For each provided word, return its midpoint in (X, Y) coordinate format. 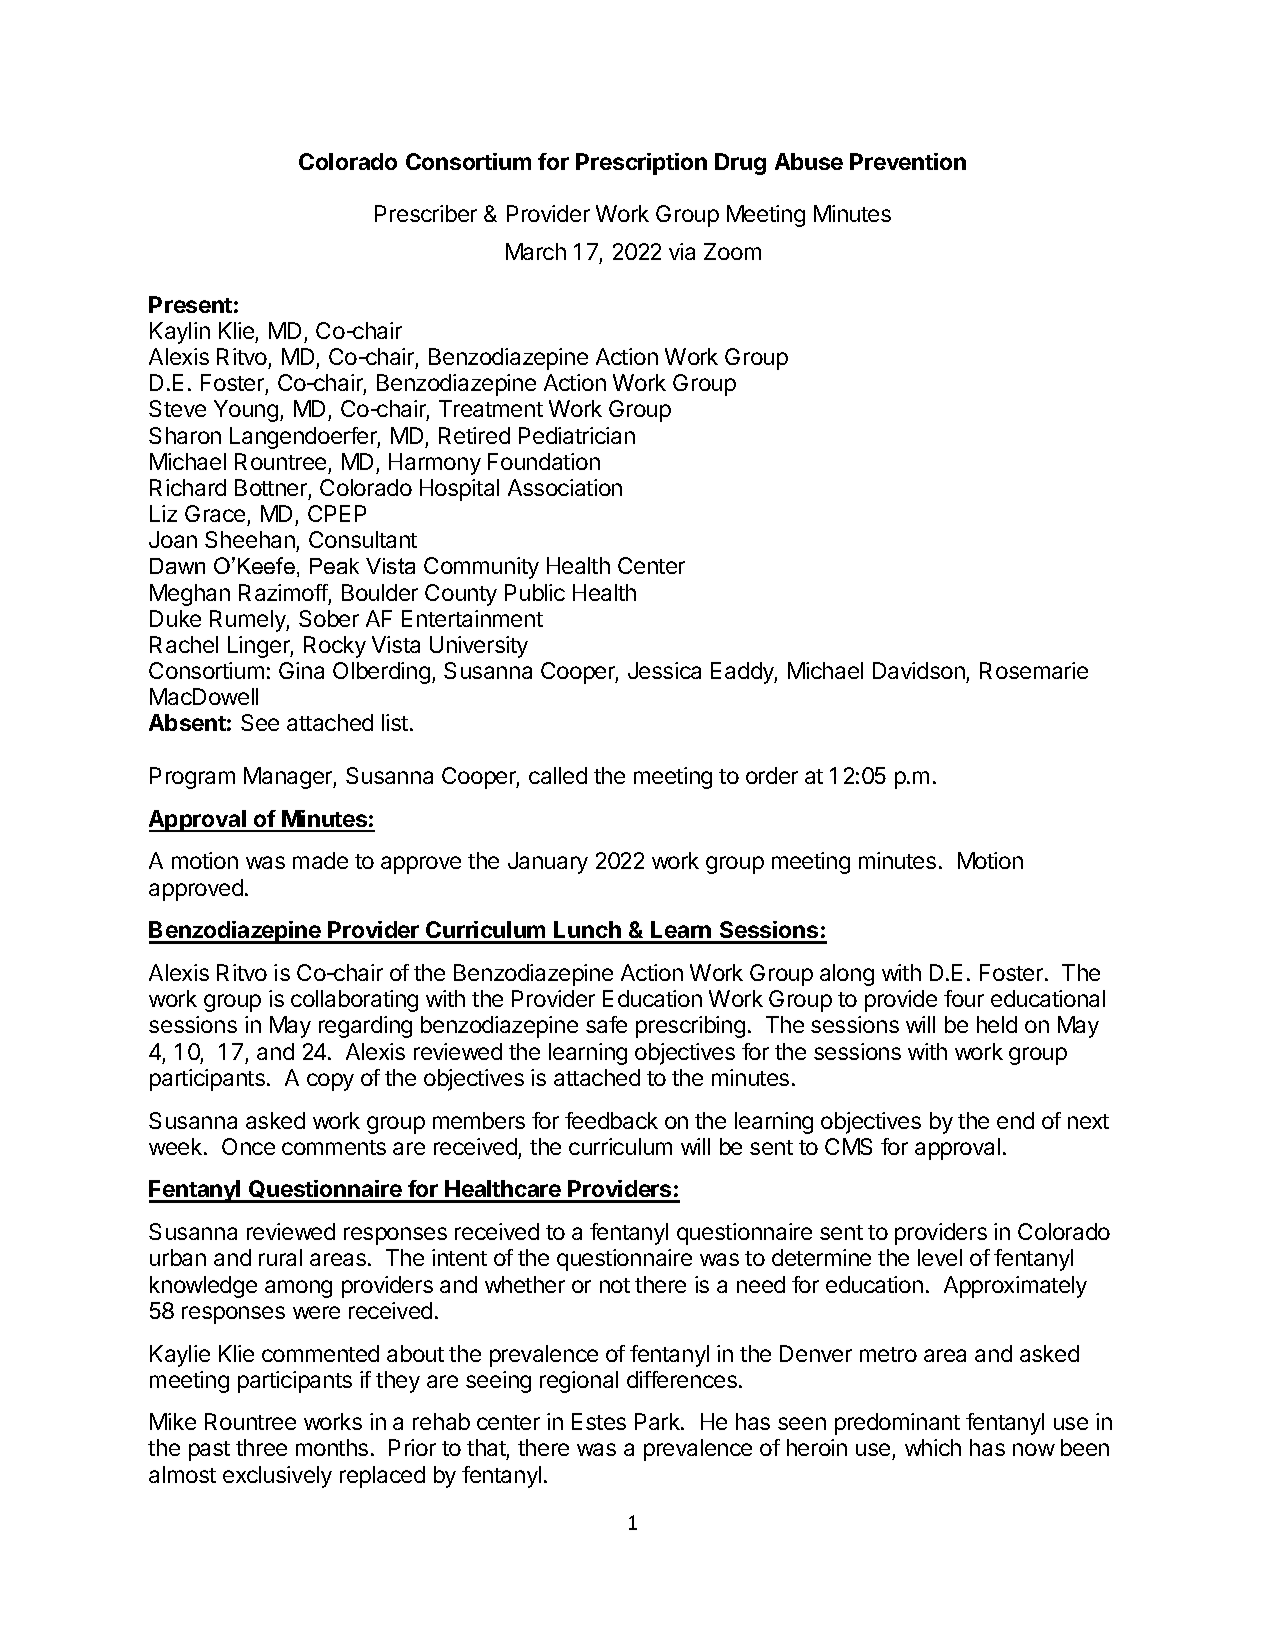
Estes (599, 1421)
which (933, 1447)
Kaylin (180, 333)
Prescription (641, 164)
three (261, 1447)
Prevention (908, 161)
